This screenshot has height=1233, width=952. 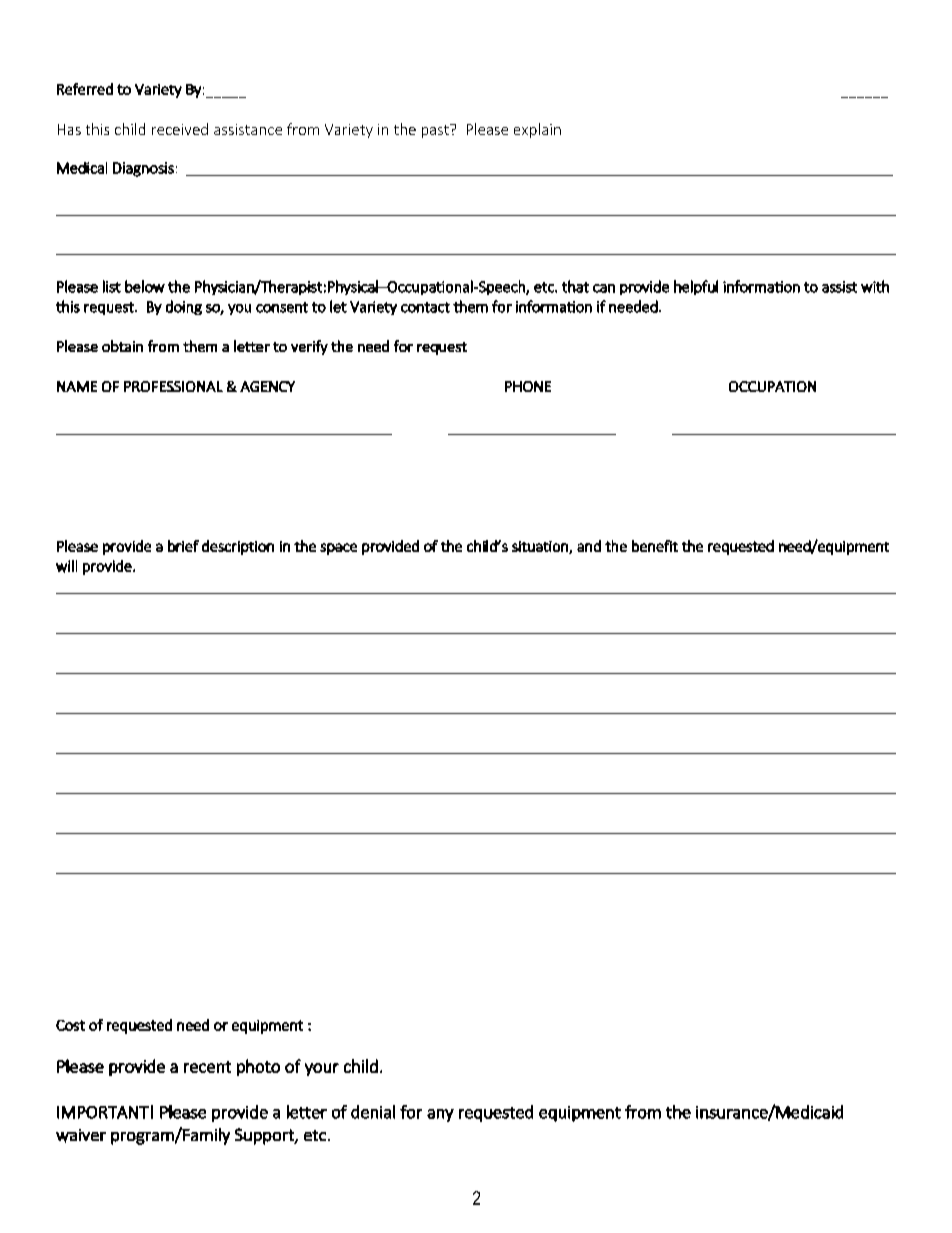 I want to click on any, so click(x=440, y=1115).
